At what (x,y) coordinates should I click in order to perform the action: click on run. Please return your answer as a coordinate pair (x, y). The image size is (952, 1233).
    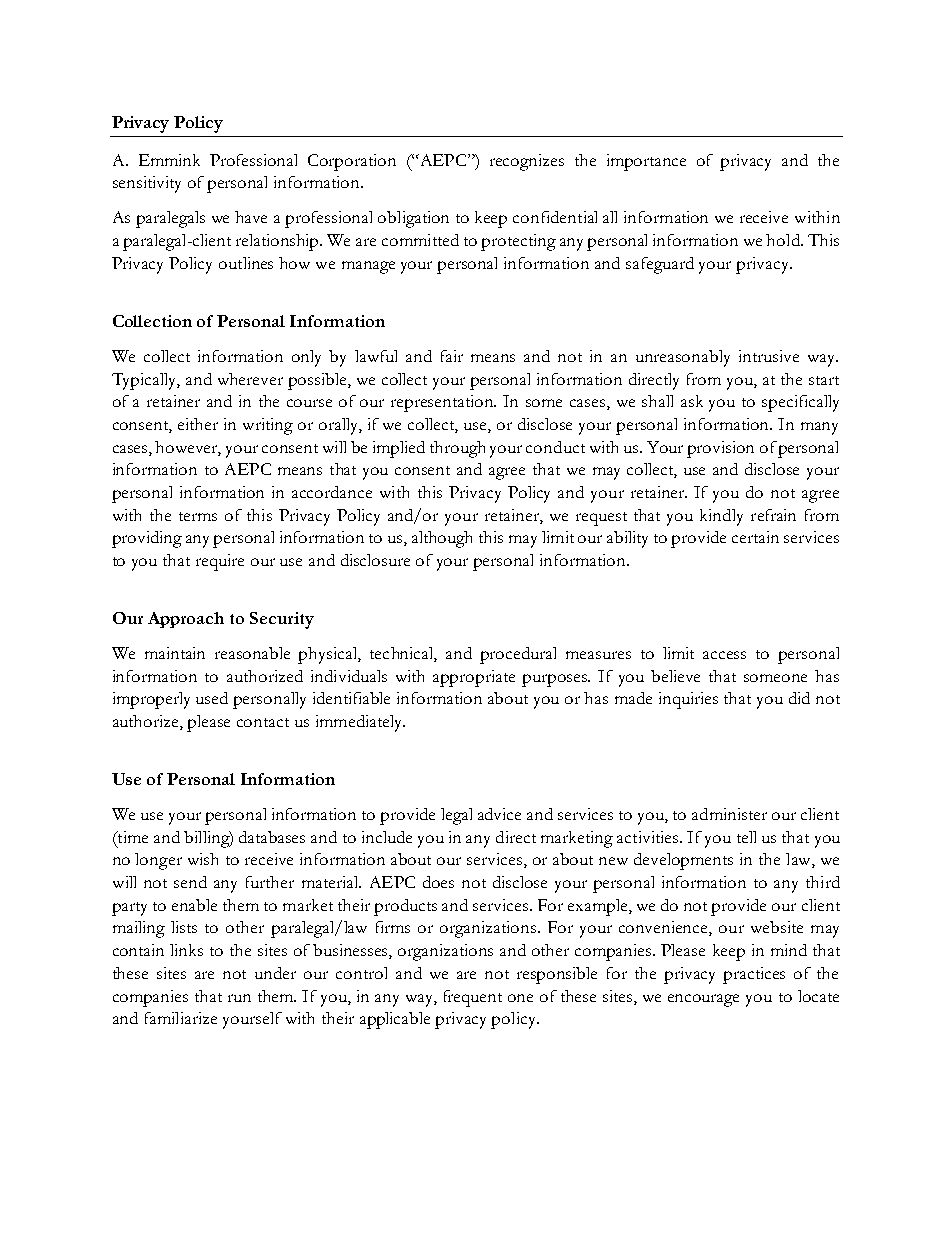
    Looking at the image, I should click on (239, 998).
